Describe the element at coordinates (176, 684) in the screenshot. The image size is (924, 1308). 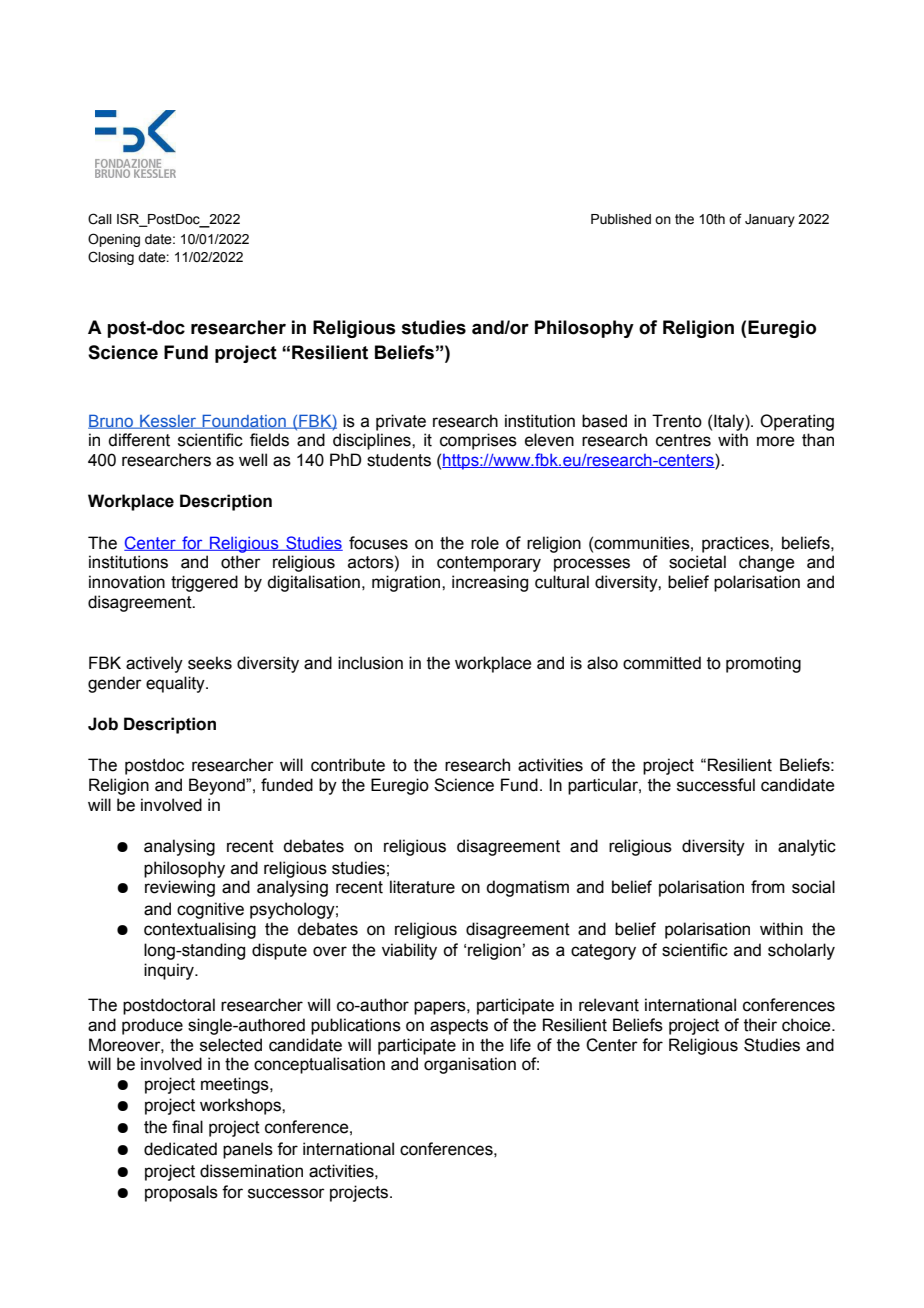
I see `equality` at that location.
